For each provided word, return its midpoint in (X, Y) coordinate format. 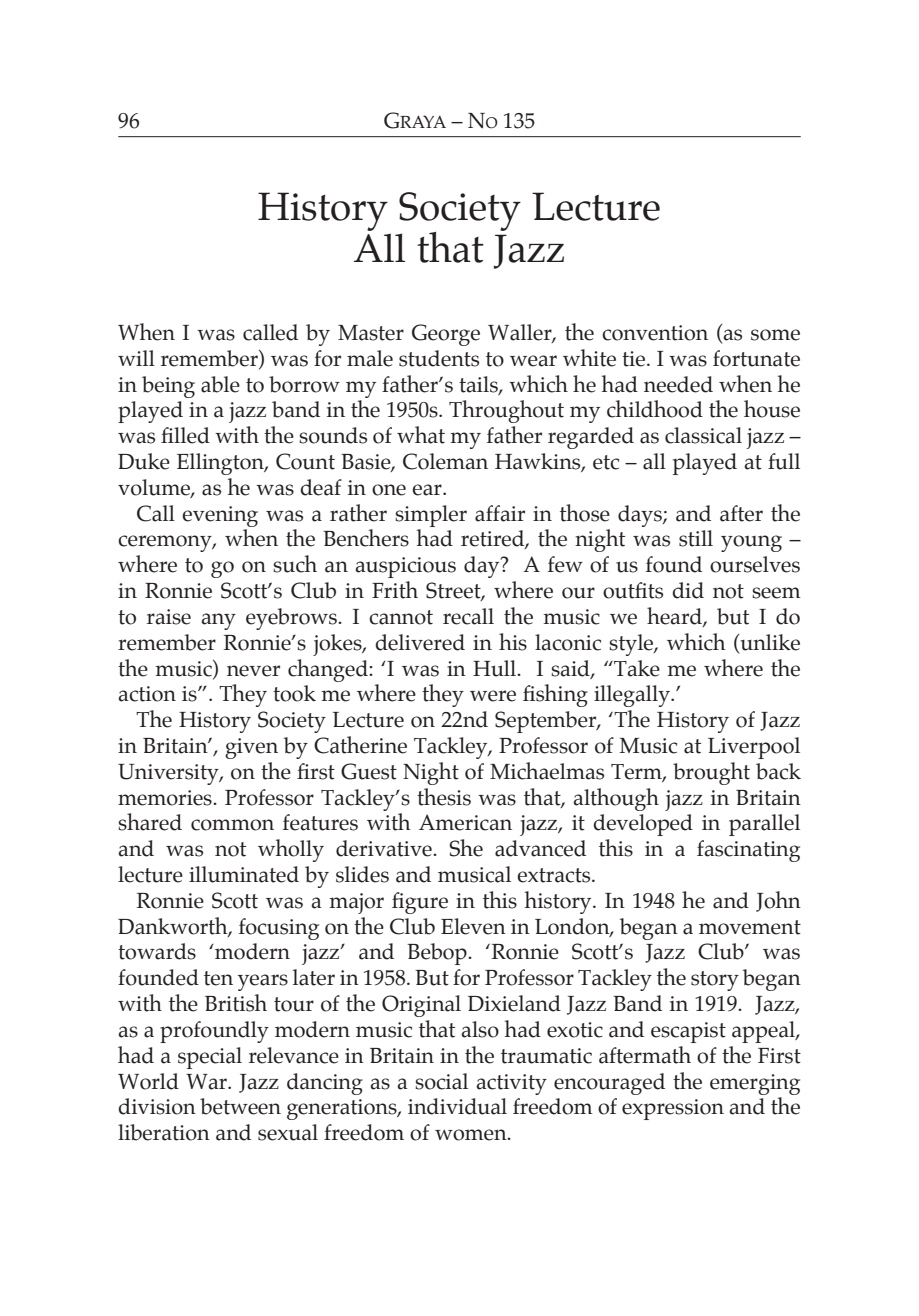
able (220, 384)
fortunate (756, 358)
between (240, 1106)
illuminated (244, 874)
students (439, 358)
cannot (401, 617)
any (218, 621)
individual (457, 1106)
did (688, 590)
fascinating (748, 851)
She (466, 848)
